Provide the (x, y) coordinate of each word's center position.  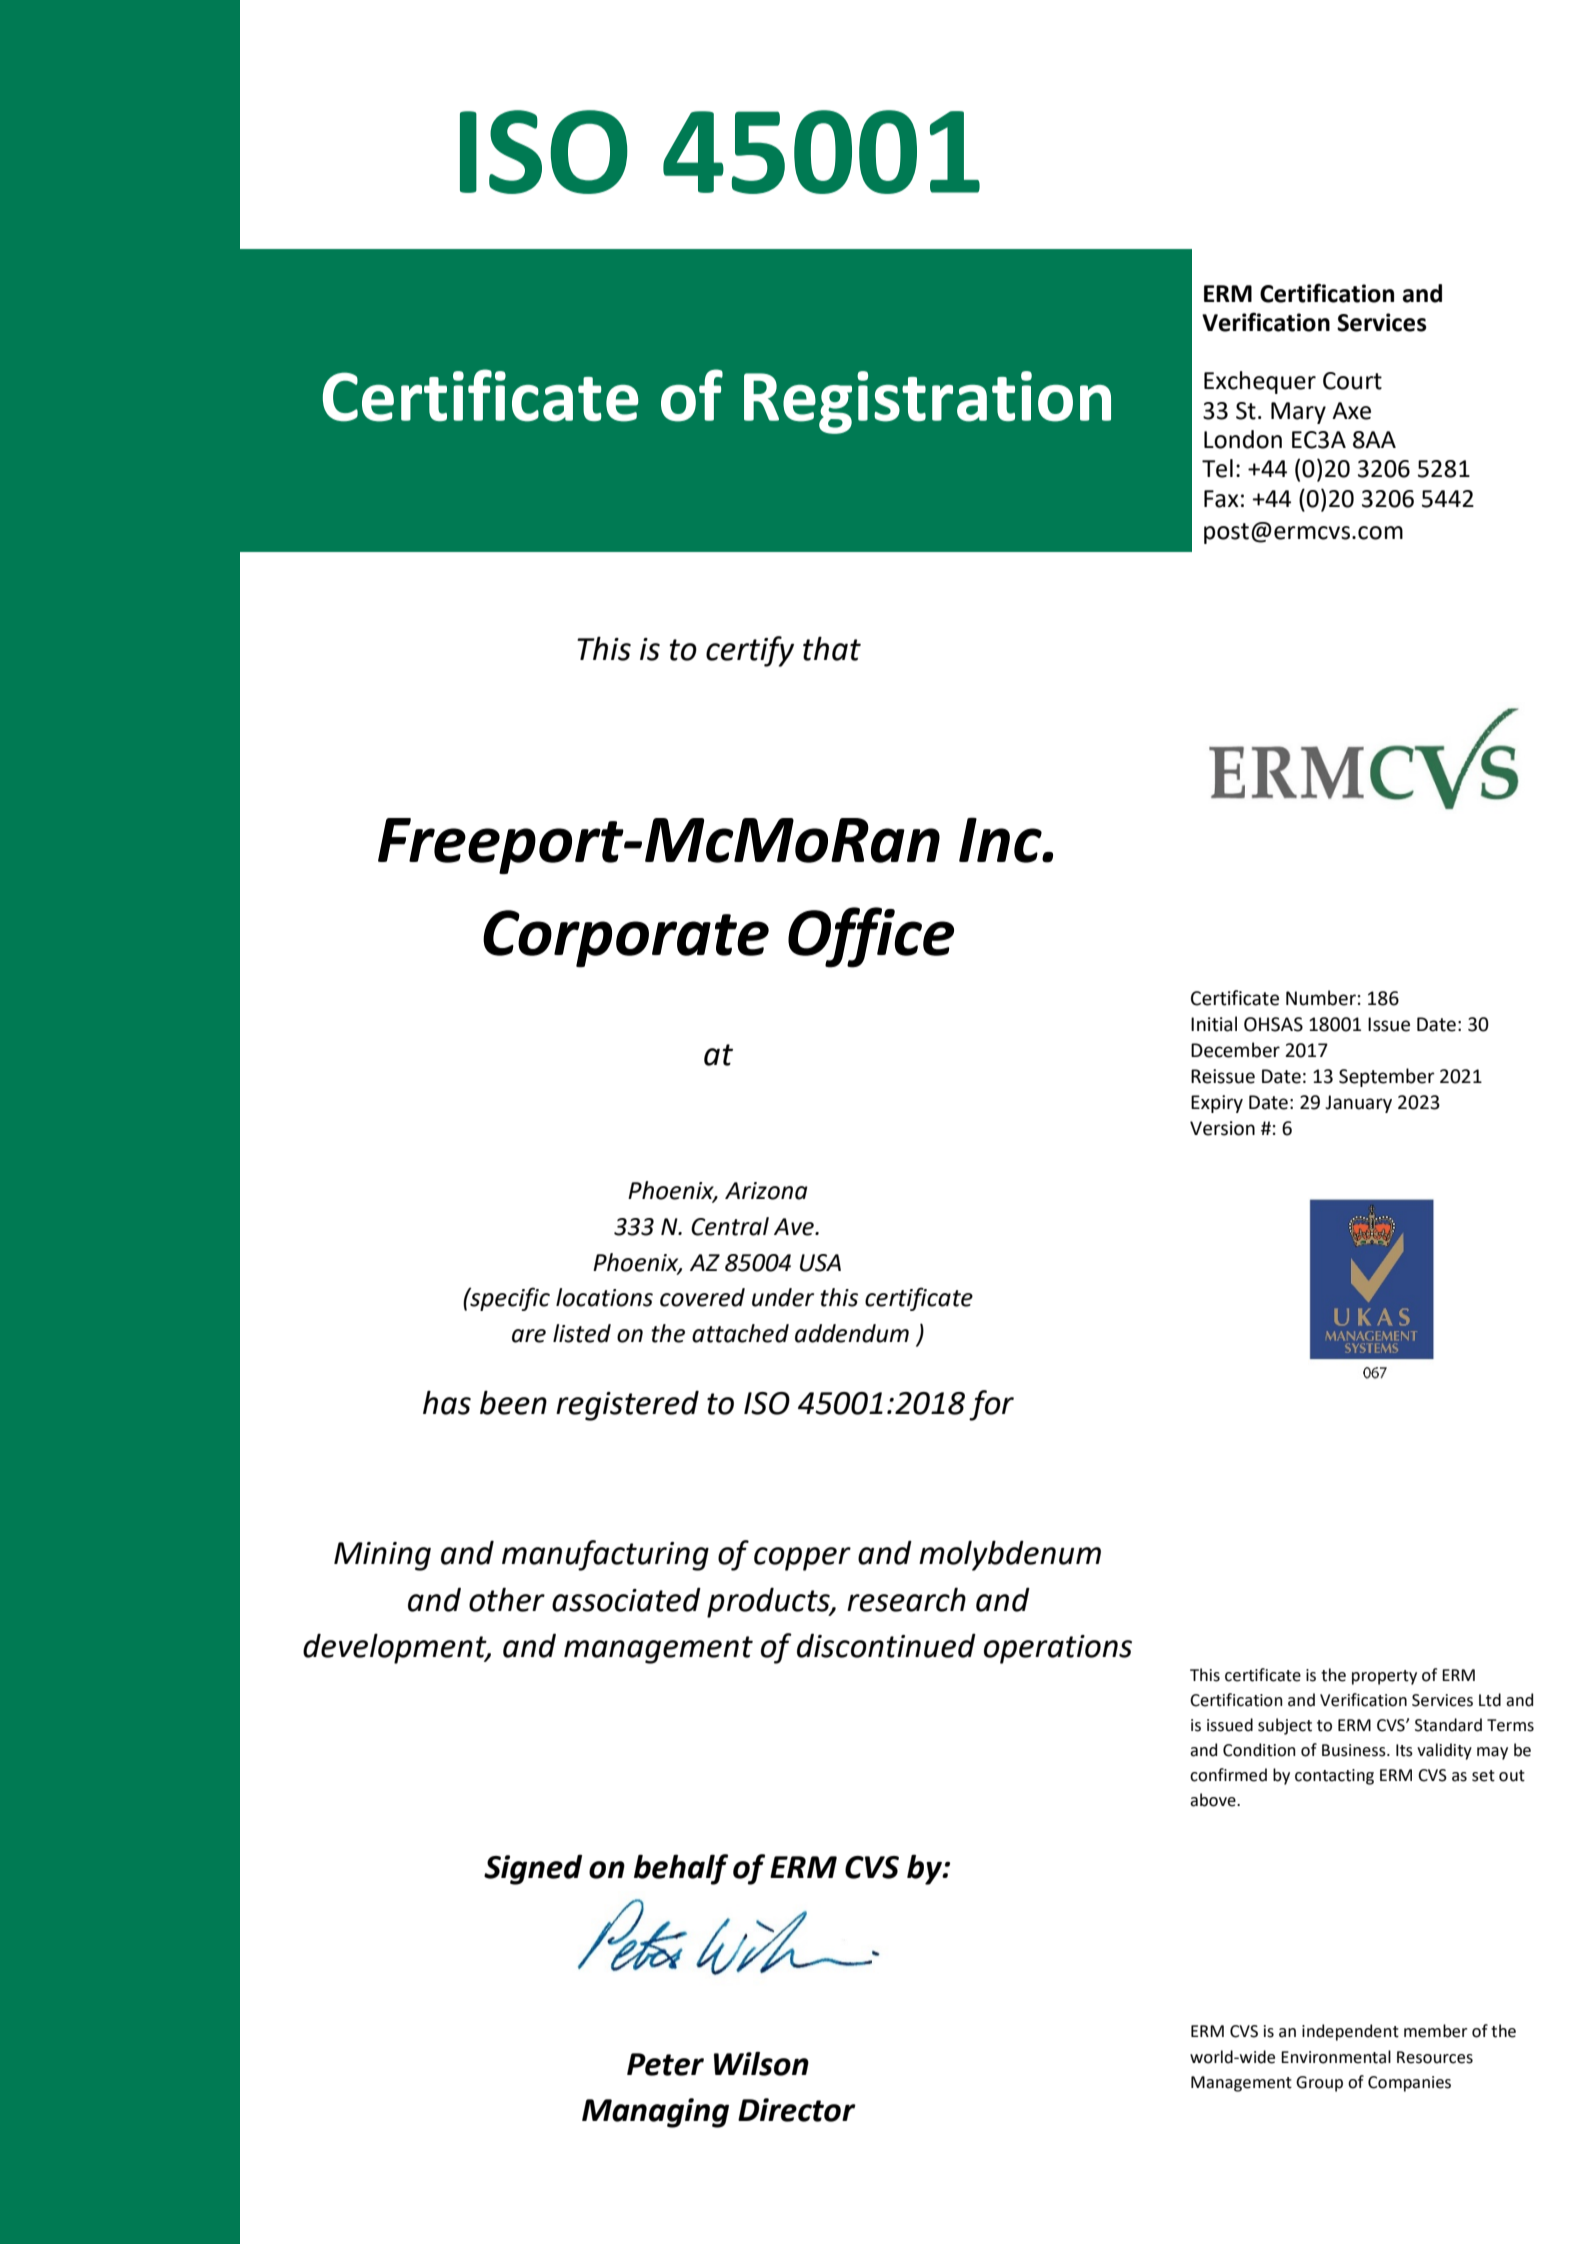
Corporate (626, 939)
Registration (927, 402)
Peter (665, 2064)
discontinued (886, 1645)
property (1384, 1677)
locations (604, 1297)
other (507, 1599)
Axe (1351, 411)
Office (871, 937)
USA (820, 1263)
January (1358, 1104)
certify (750, 651)
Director (797, 2110)
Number (1321, 998)
